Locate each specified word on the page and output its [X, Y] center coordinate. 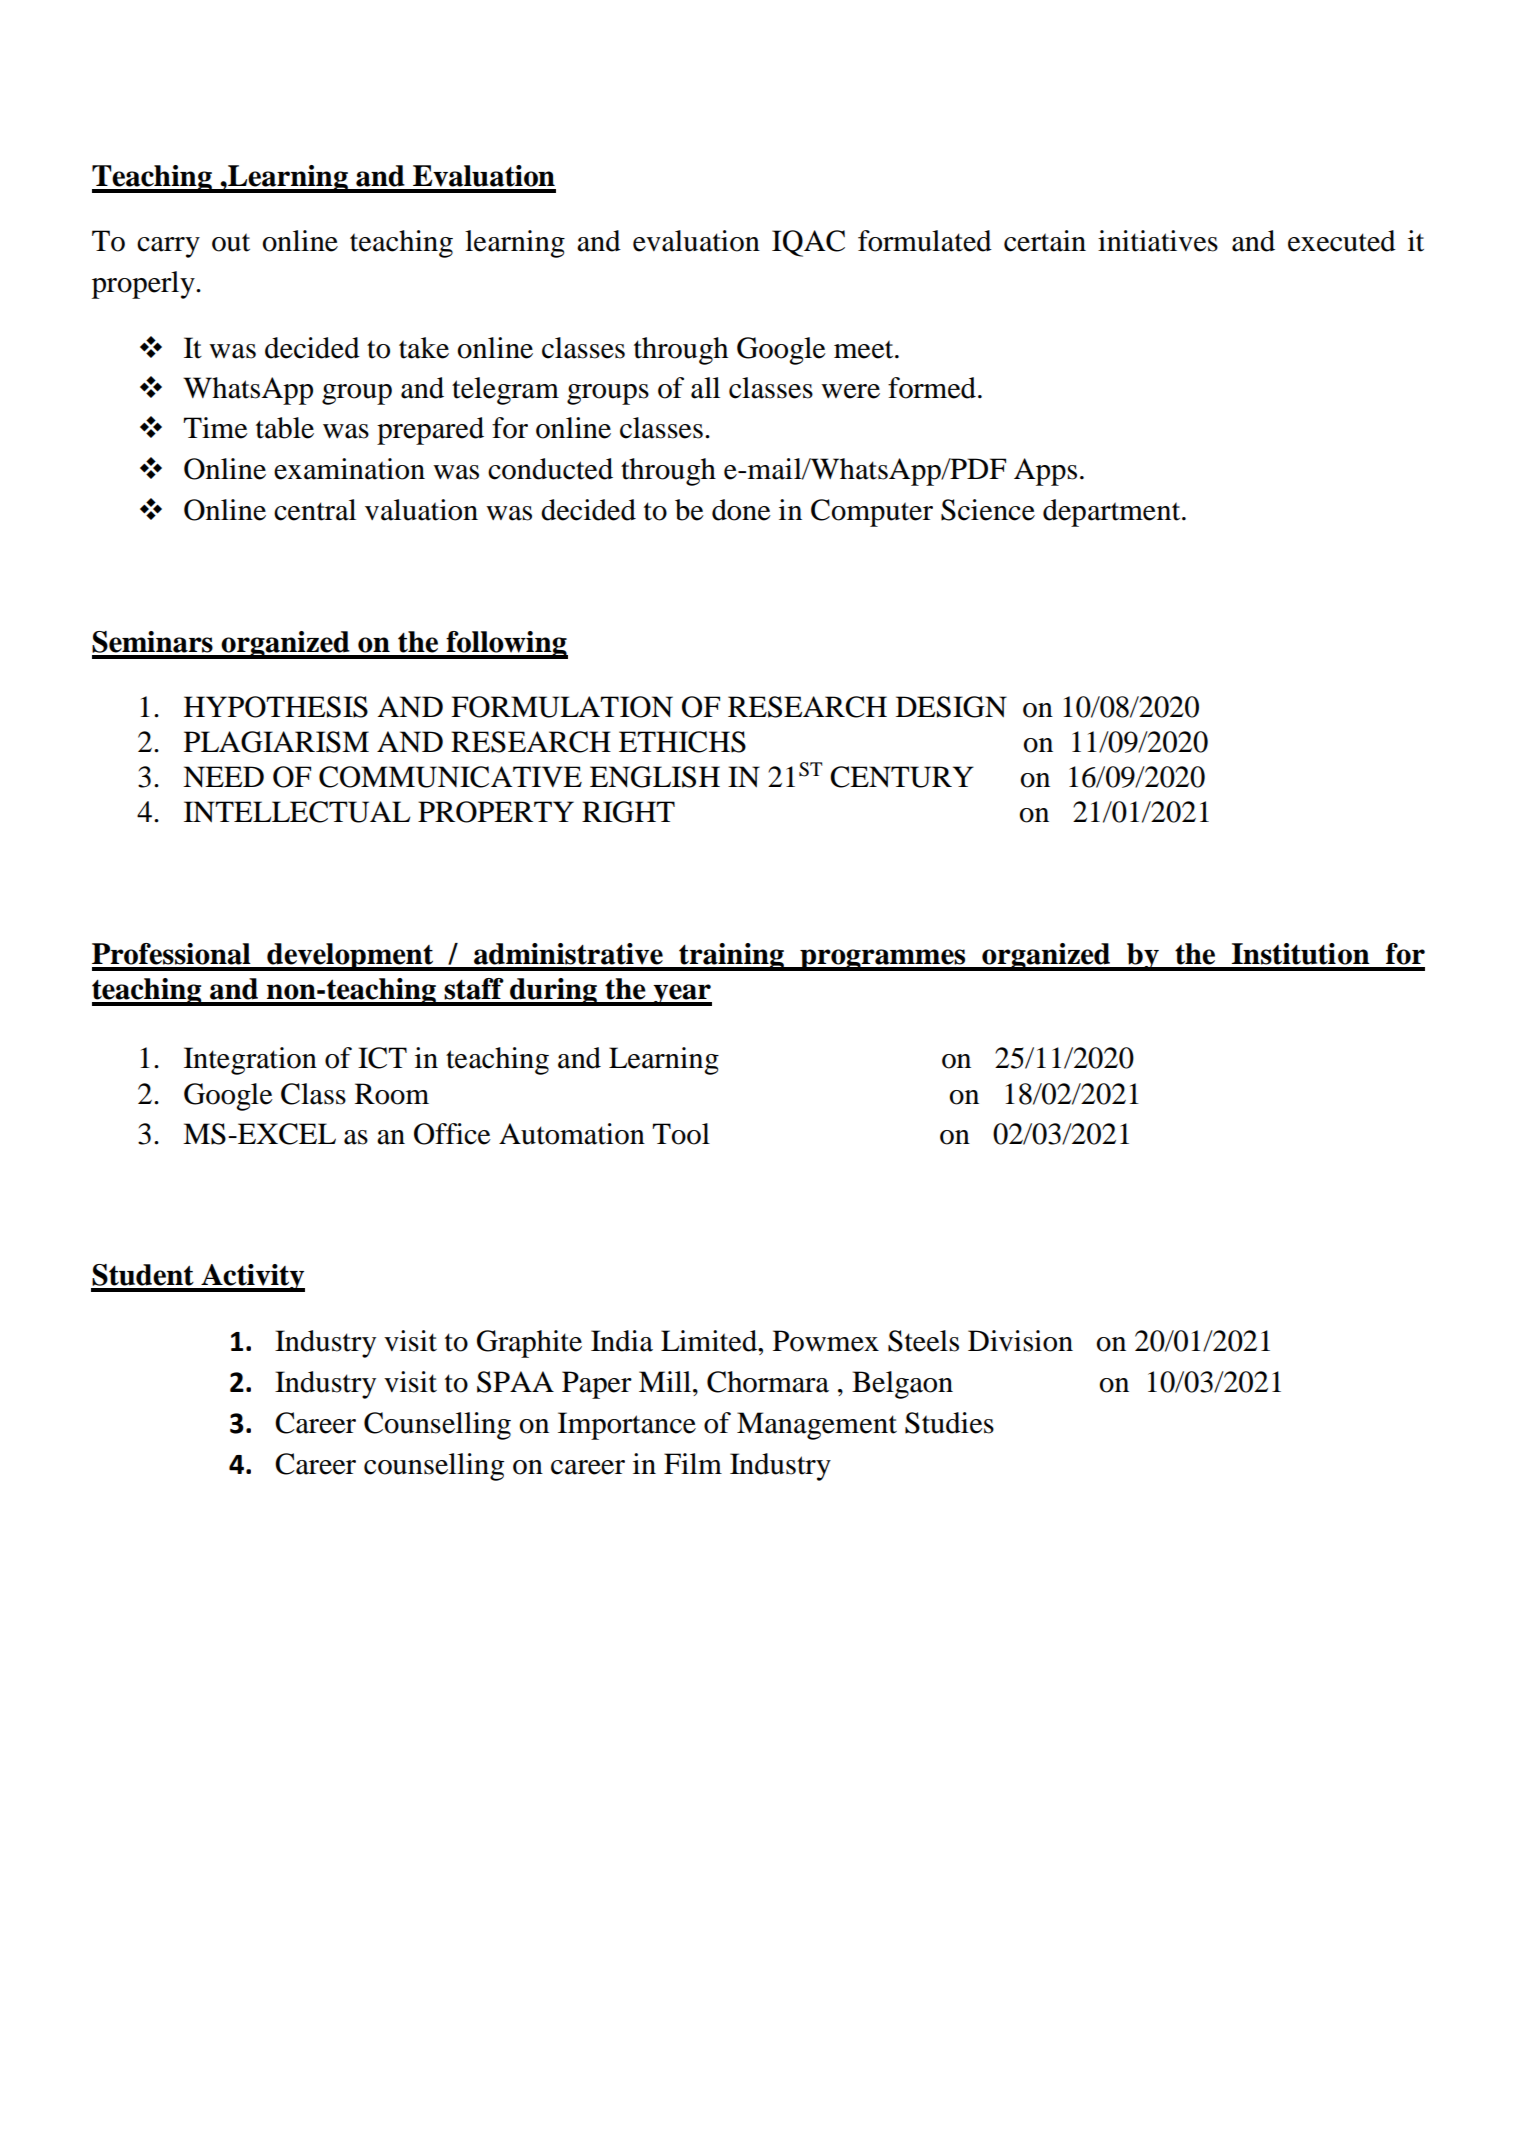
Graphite [529, 1344]
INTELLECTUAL [297, 812]
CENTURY [902, 777]
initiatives [1158, 241]
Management [817, 1426]
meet [865, 349]
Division [1020, 1341]
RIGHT [628, 812]
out [231, 242]
